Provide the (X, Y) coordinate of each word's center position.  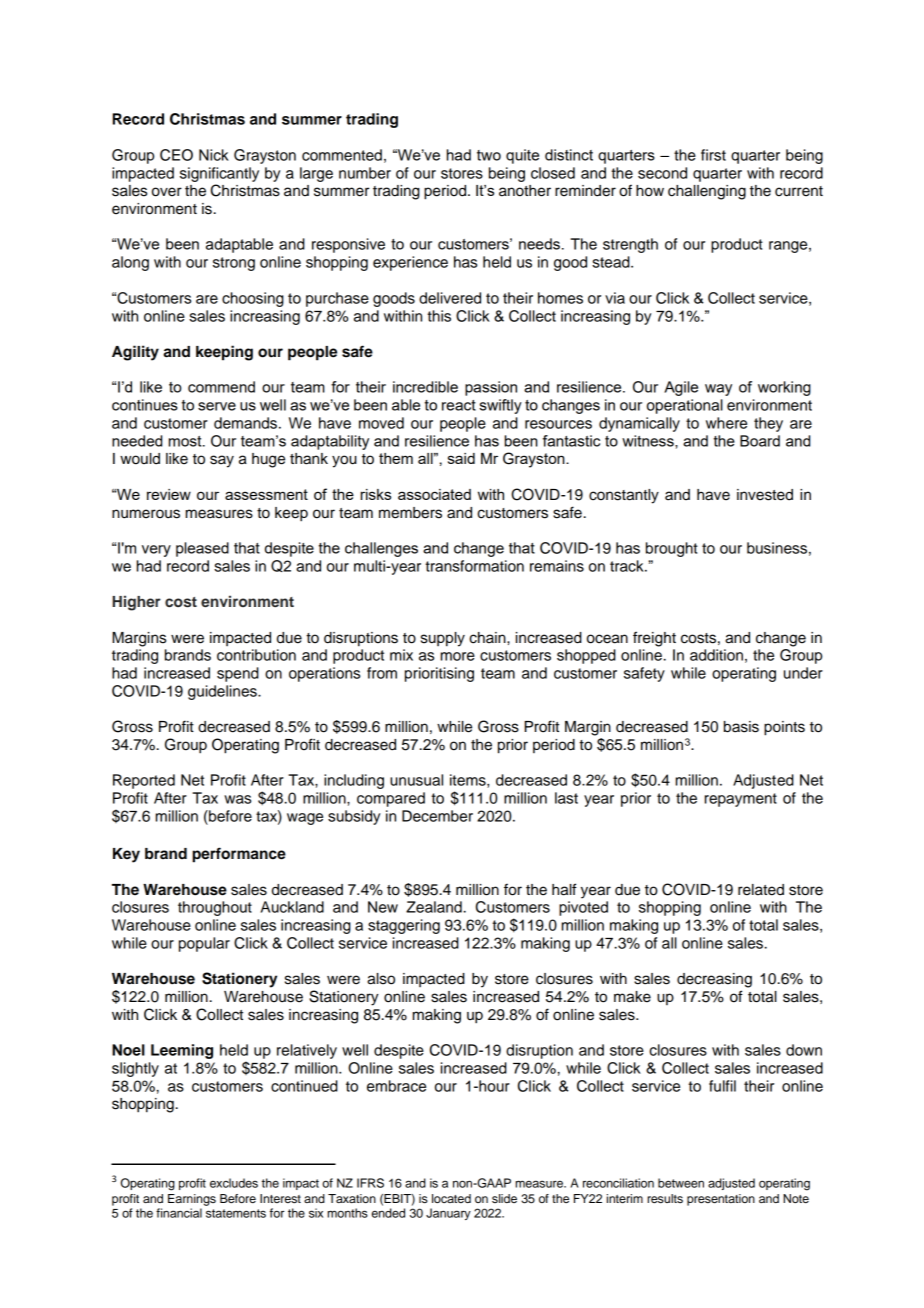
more (458, 656)
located (451, 1198)
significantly (219, 174)
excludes (234, 1183)
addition (716, 655)
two (489, 155)
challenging (707, 192)
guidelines (223, 692)
